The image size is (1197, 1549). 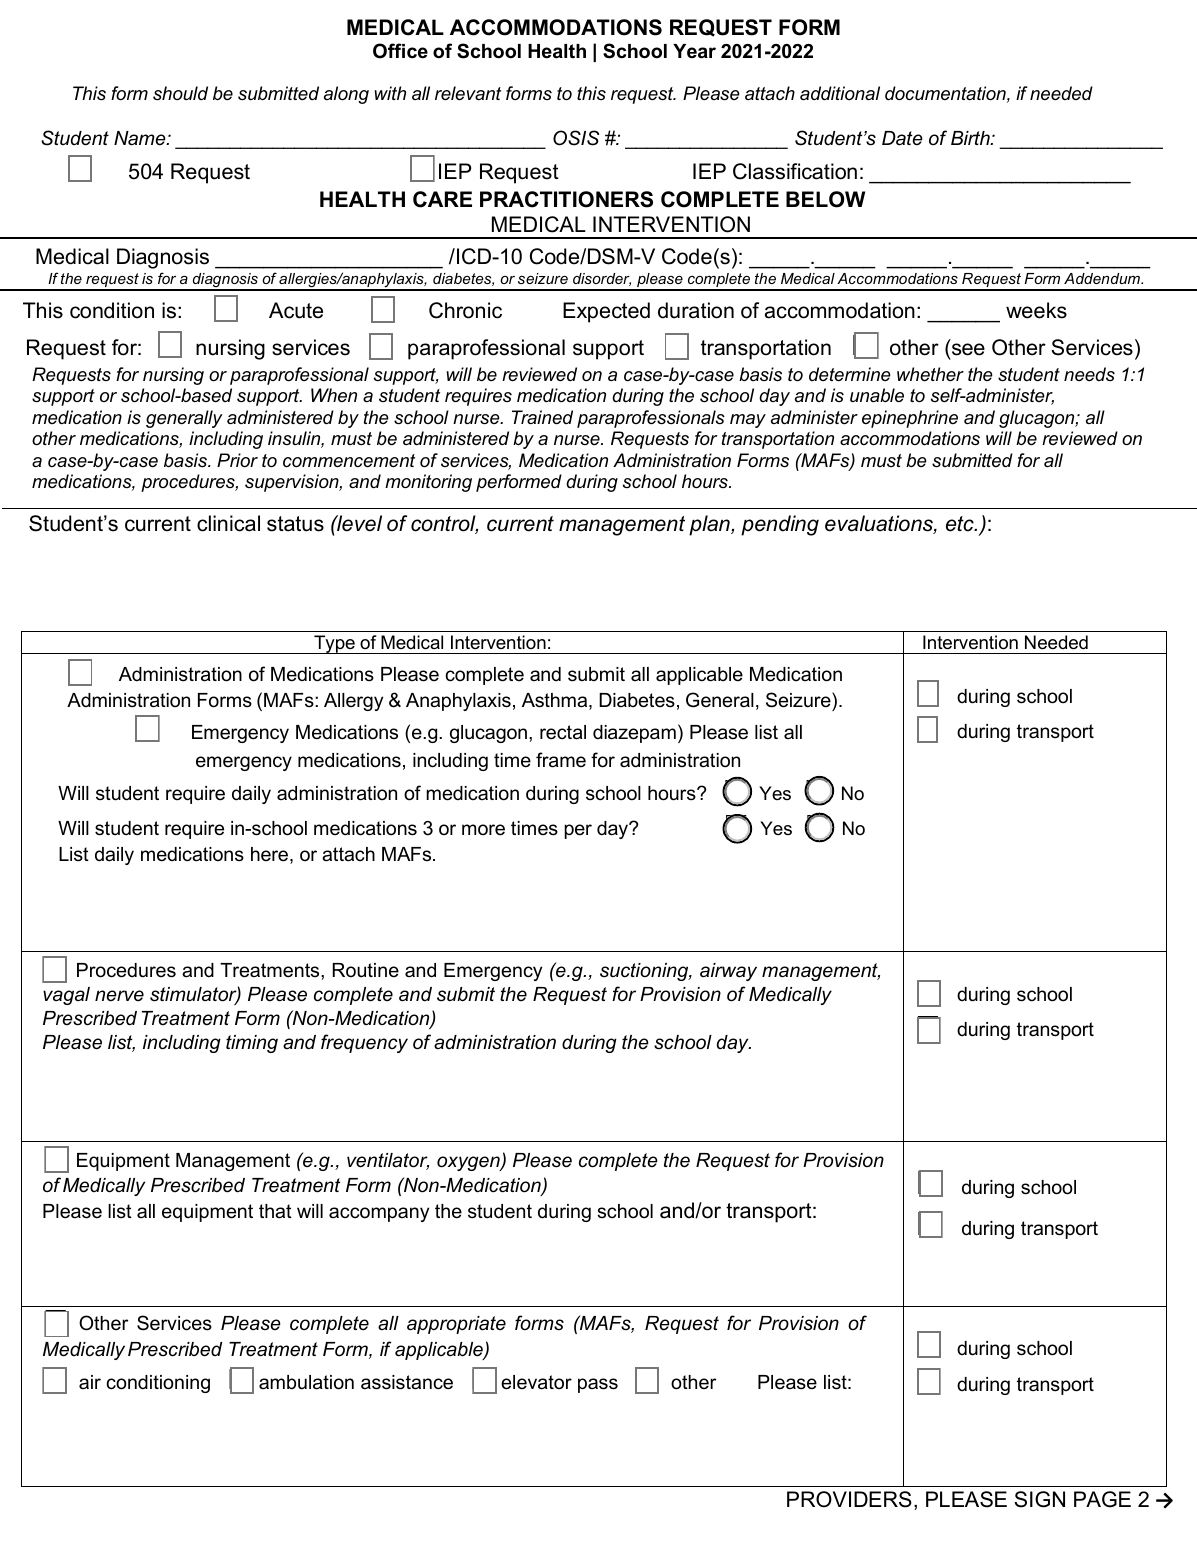 What do you see at coordinates (1039, 1499) in the screenshot?
I see `SIGN` at bounding box center [1039, 1499].
